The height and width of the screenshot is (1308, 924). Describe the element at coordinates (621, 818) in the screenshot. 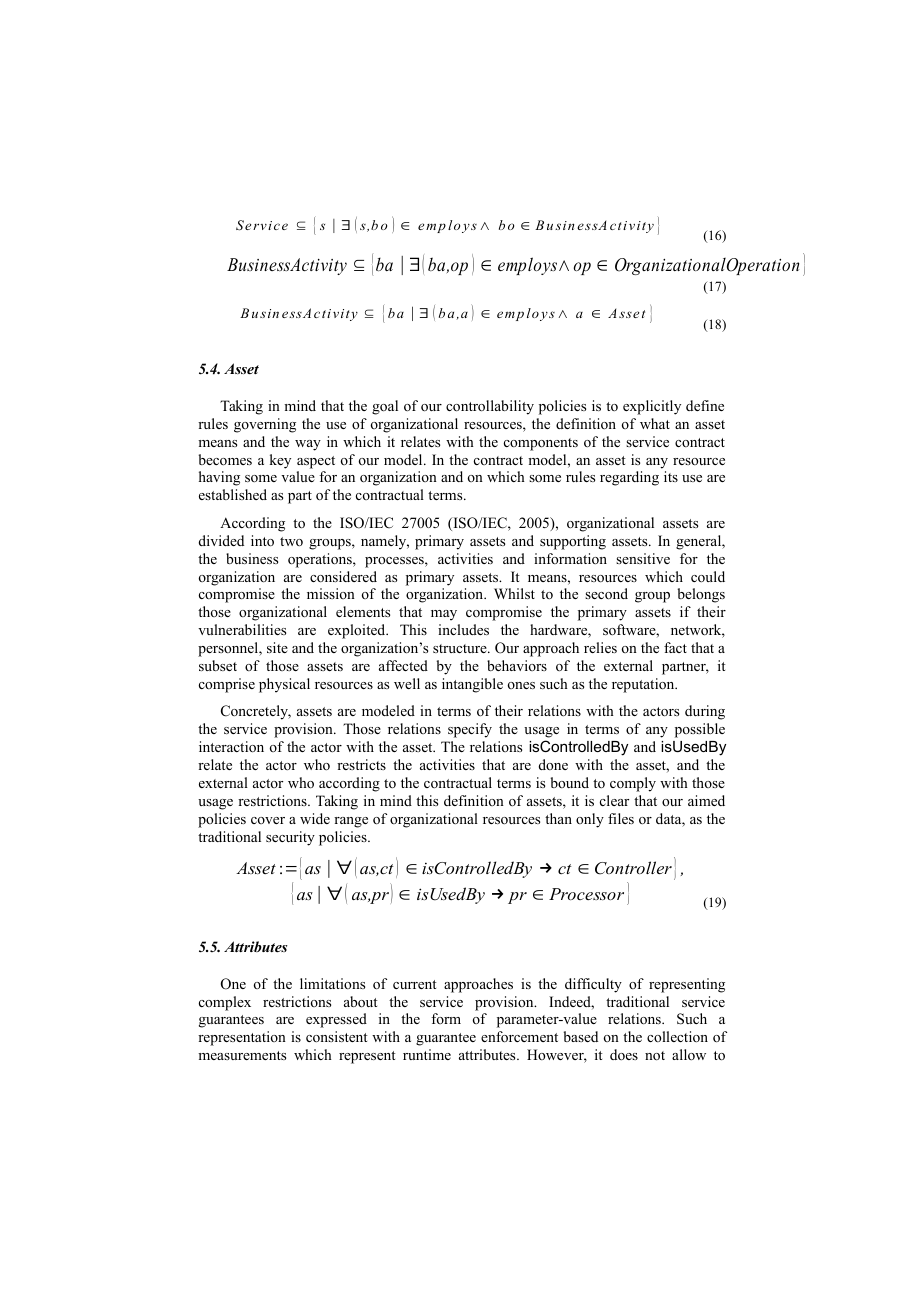

I see `files` at that location.
